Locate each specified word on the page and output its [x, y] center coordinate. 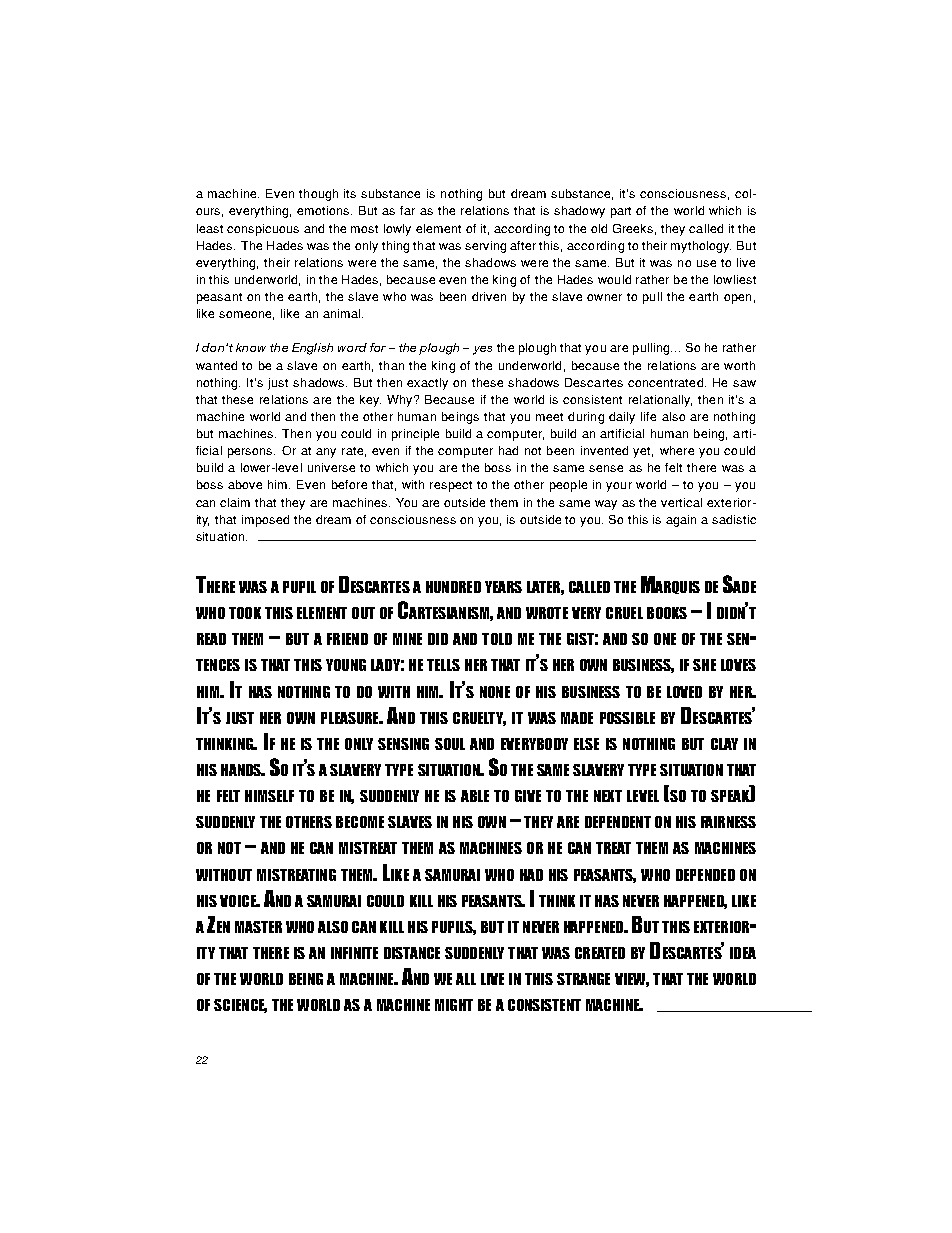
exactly [427, 384]
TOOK [245, 613]
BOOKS [667, 613]
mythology [701, 247]
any [326, 453]
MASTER [258, 927]
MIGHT [454, 1005]
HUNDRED [453, 587]
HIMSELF [269, 796]
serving [485, 247]
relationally [660, 401]
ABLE [475, 796]
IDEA [743, 953]
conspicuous [263, 230]
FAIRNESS [728, 822]
